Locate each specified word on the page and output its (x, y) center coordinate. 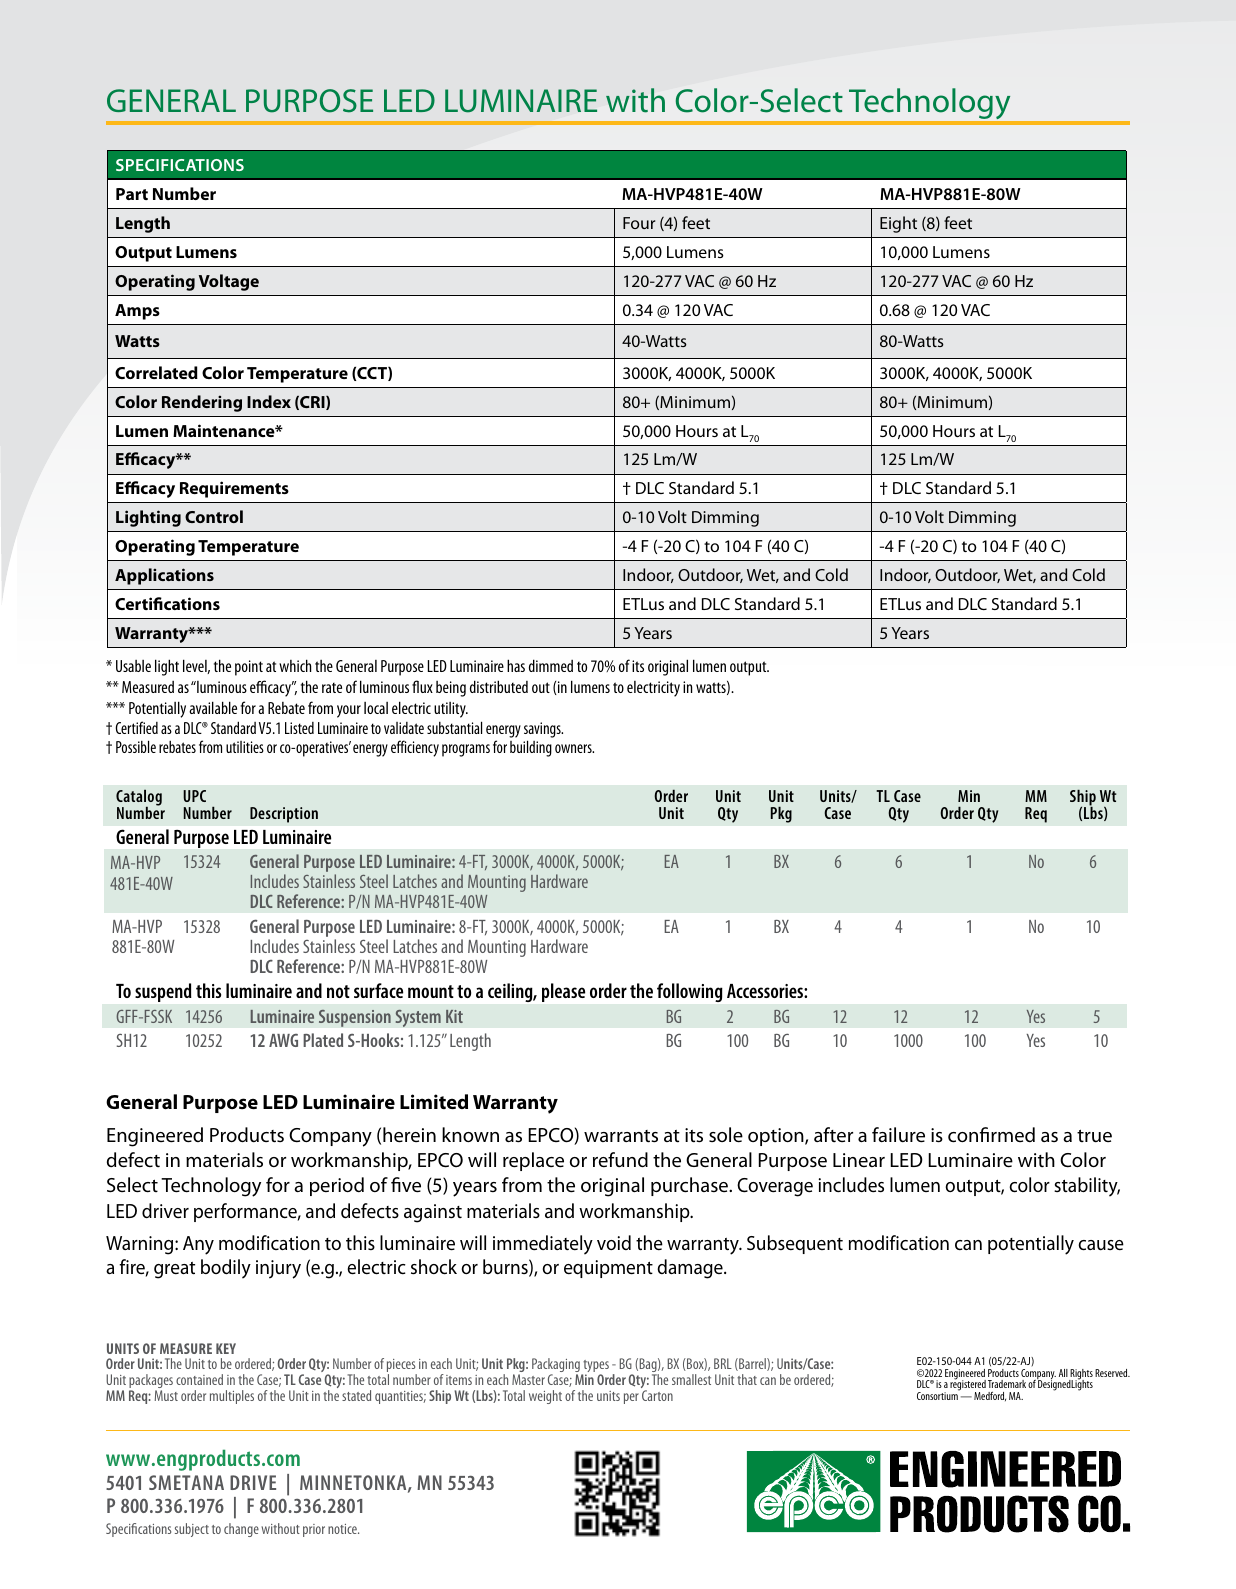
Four (639, 223)
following (689, 992)
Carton (657, 1395)
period (337, 1186)
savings (543, 730)
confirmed (991, 1135)
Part (132, 194)
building (531, 748)
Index (269, 401)
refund (620, 1160)
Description (284, 815)
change (241, 1530)
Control (214, 516)
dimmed (551, 665)
